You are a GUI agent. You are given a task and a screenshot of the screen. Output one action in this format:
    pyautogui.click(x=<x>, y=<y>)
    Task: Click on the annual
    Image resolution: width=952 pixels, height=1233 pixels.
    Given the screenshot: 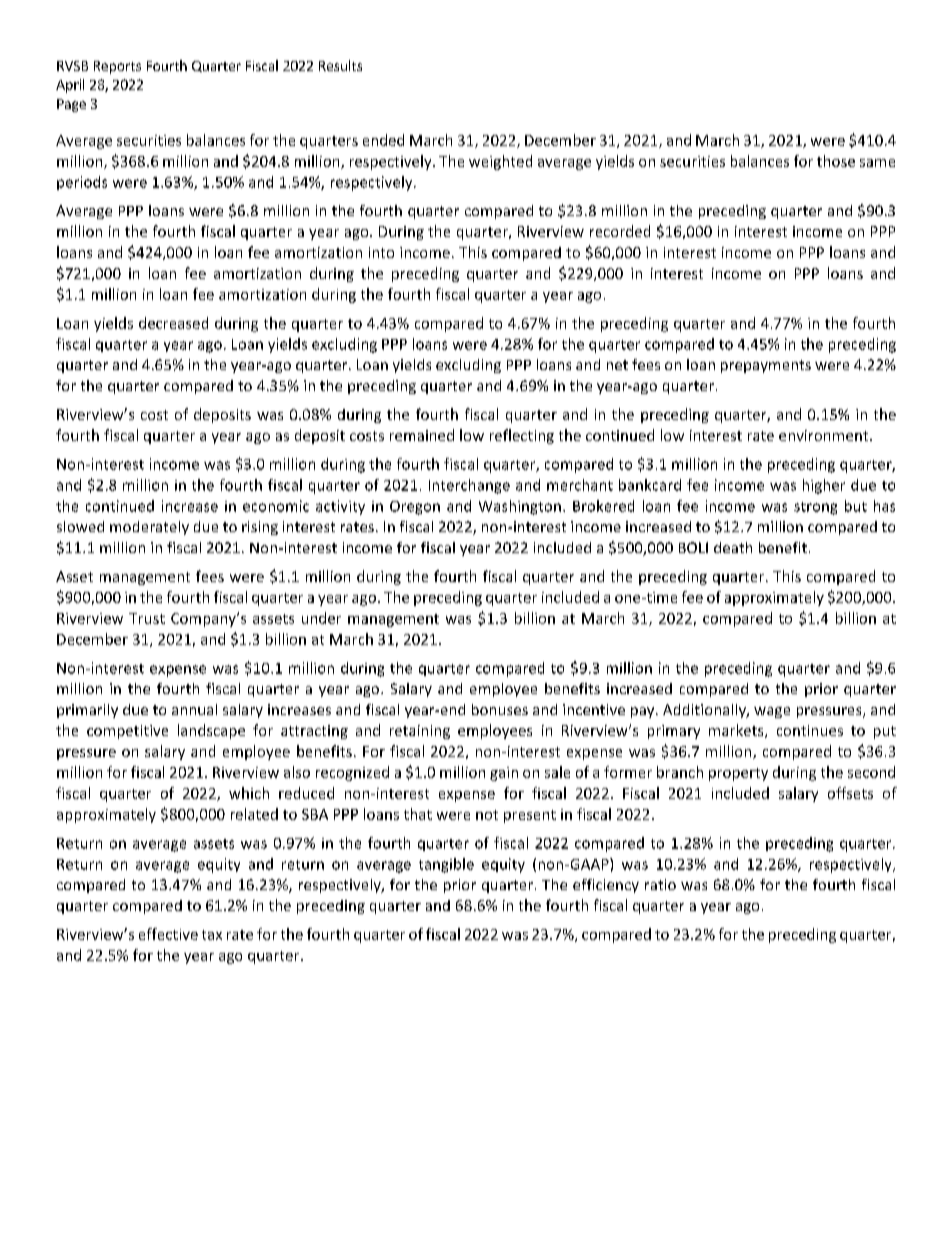 What is the action you would take?
    pyautogui.click(x=194, y=709)
